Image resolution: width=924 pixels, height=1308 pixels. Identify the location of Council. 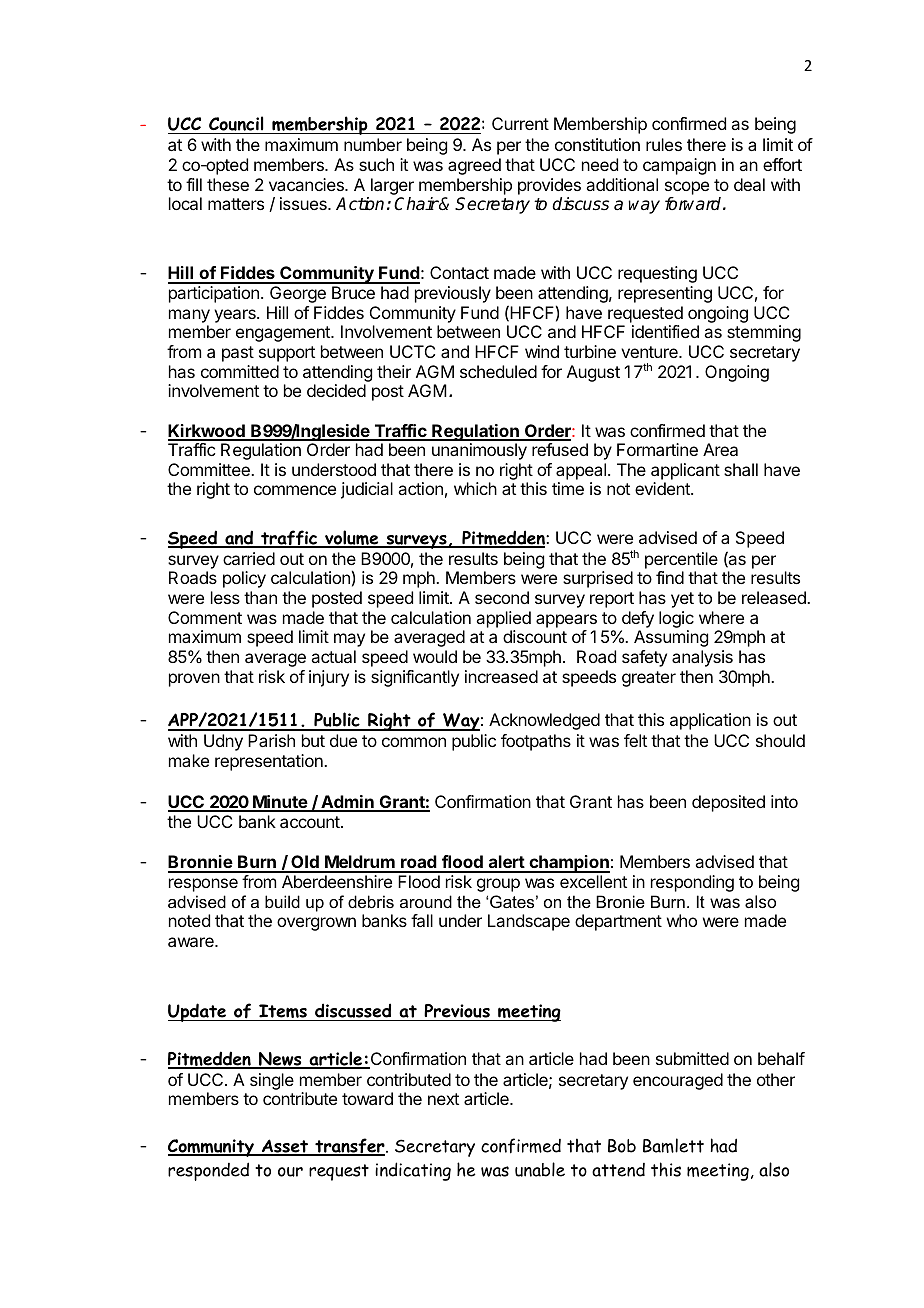
(236, 125).
